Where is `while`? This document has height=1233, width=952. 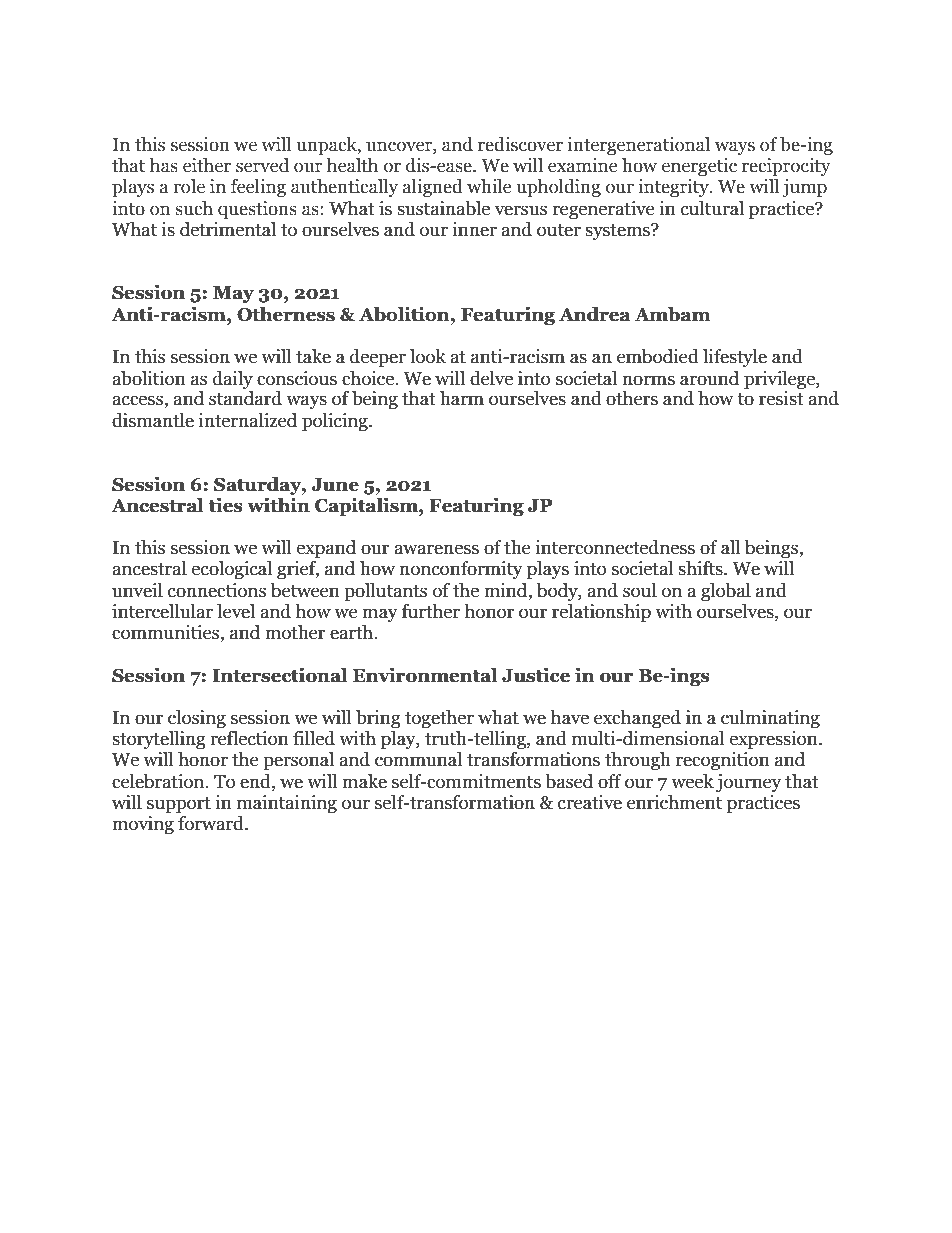
while is located at coordinates (489, 186).
